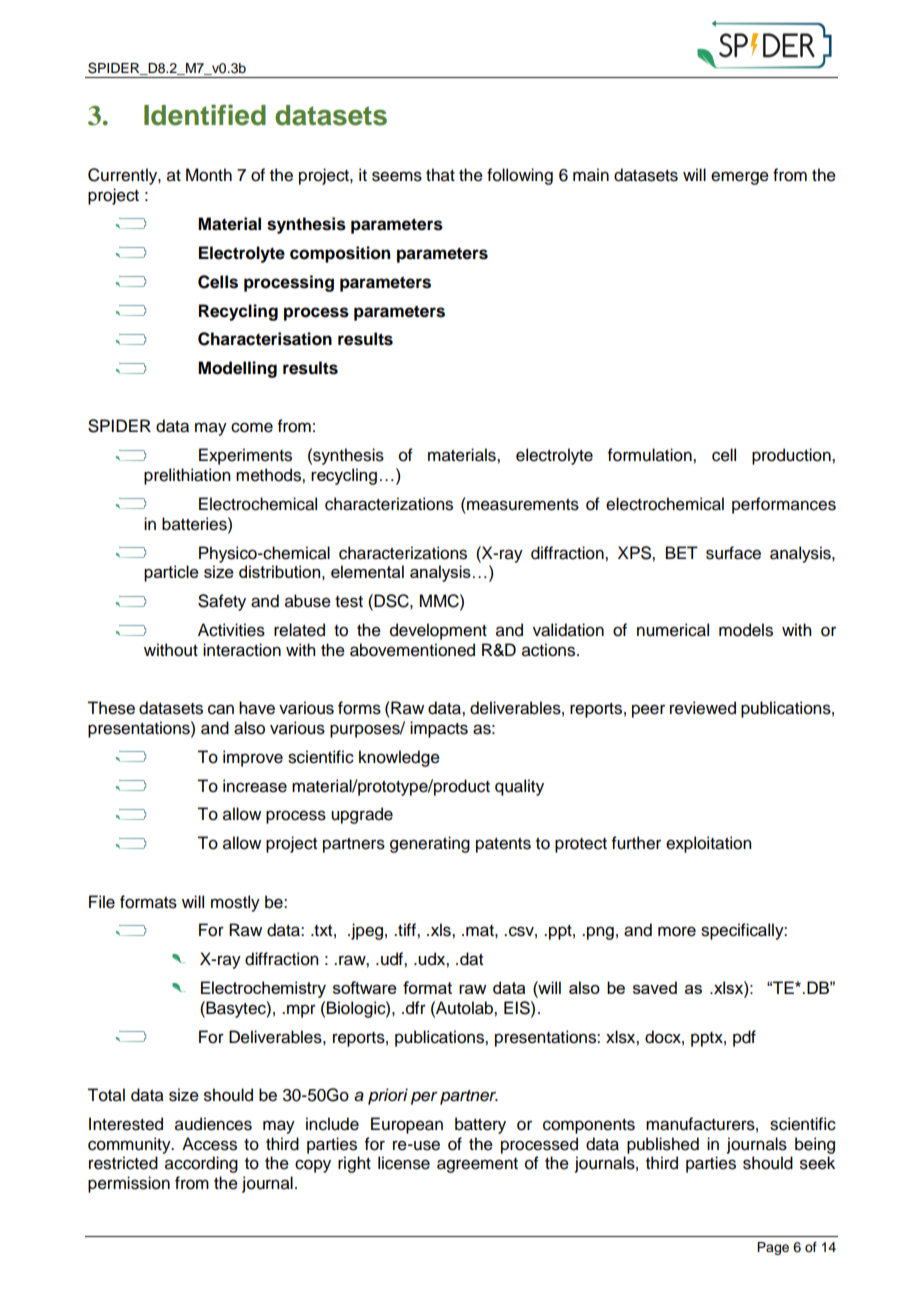  What do you see at coordinates (784, 505) in the document?
I see `performances` at bounding box center [784, 505].
